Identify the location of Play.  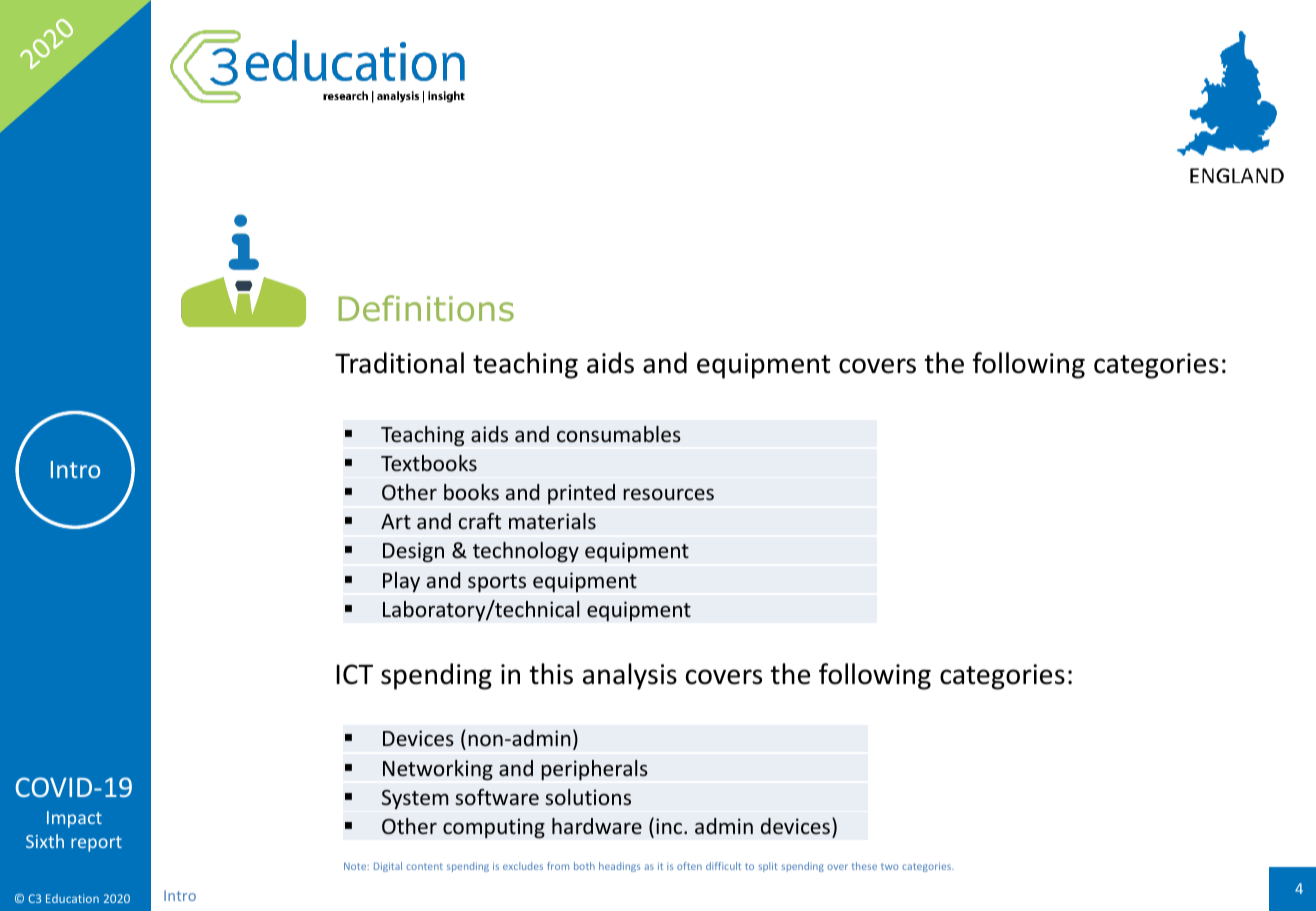
(401, 582).
